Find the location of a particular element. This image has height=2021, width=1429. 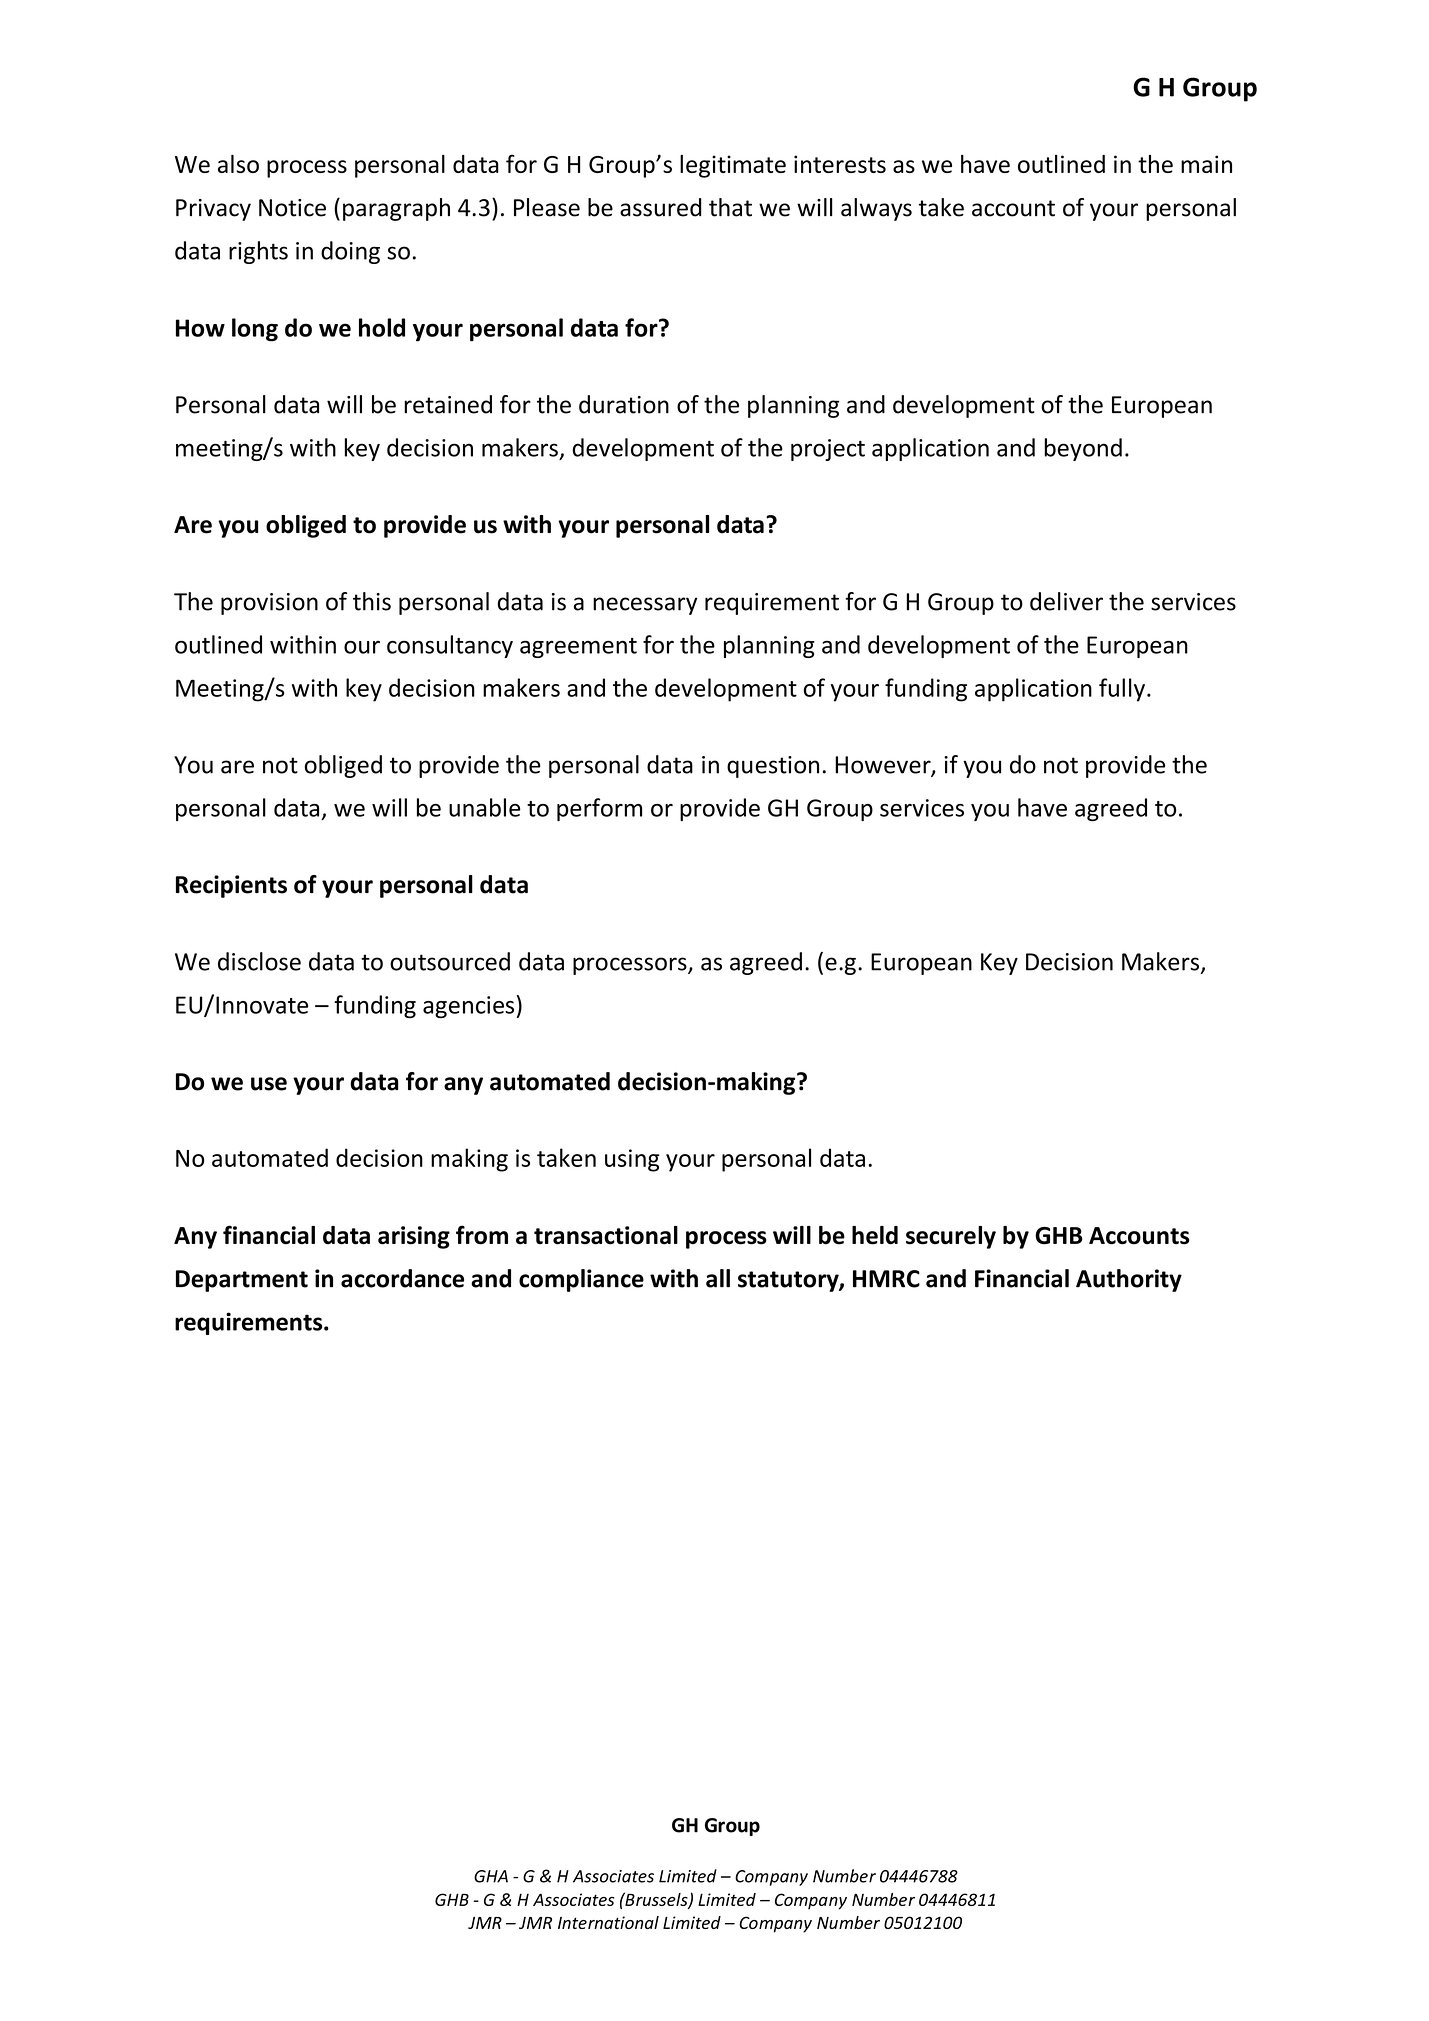

International is located at coordinates (608, 1922).
